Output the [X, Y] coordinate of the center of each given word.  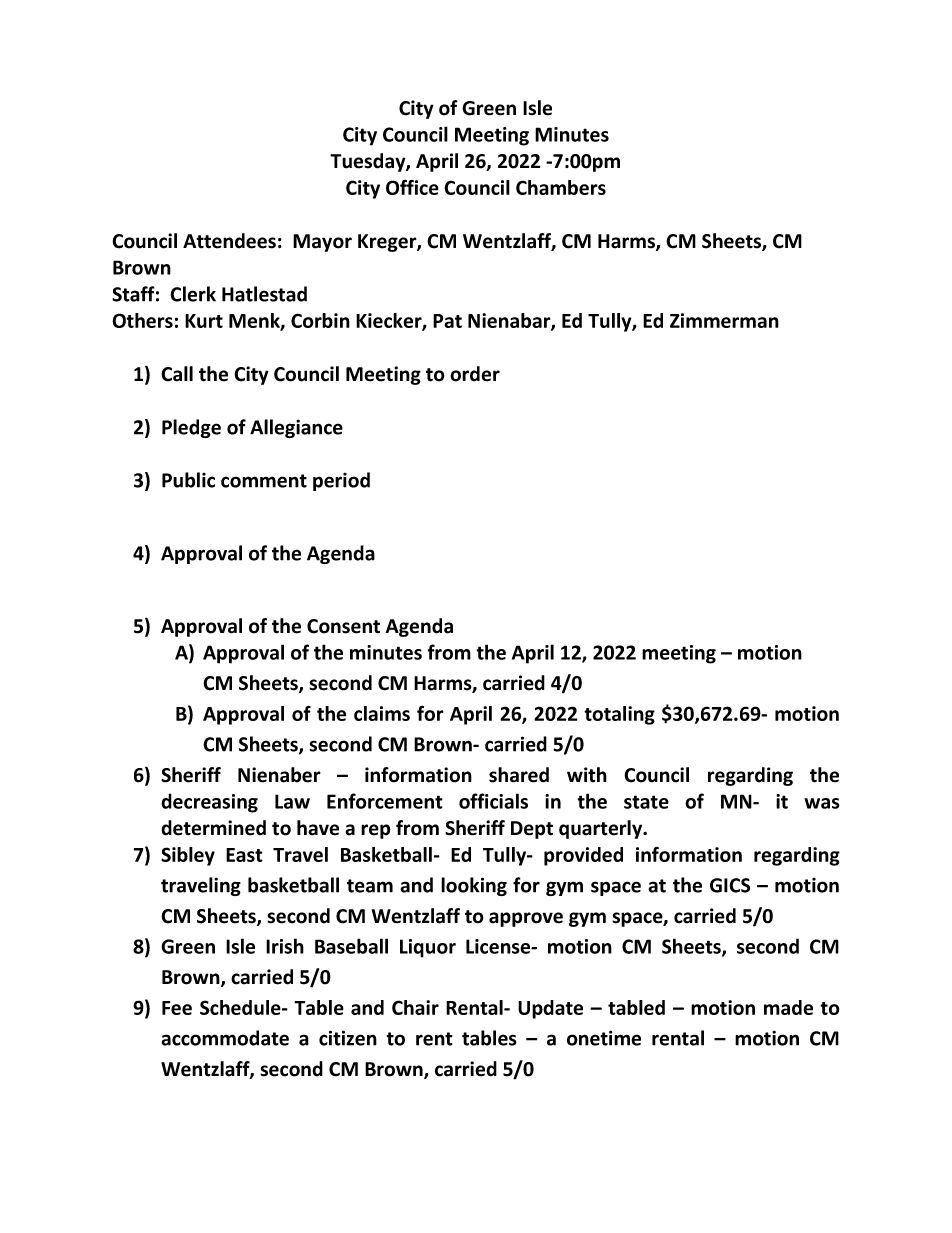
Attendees [229, 241]
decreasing [209, 803]
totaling [619, 715]
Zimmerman [724, 320]
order [475, 374]
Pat [447, 321]
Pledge [191, 428]
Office [412, 187]
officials [493, 801]
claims [382, 713]
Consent [343, 626]
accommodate [225, 1038]
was [822, 803]
